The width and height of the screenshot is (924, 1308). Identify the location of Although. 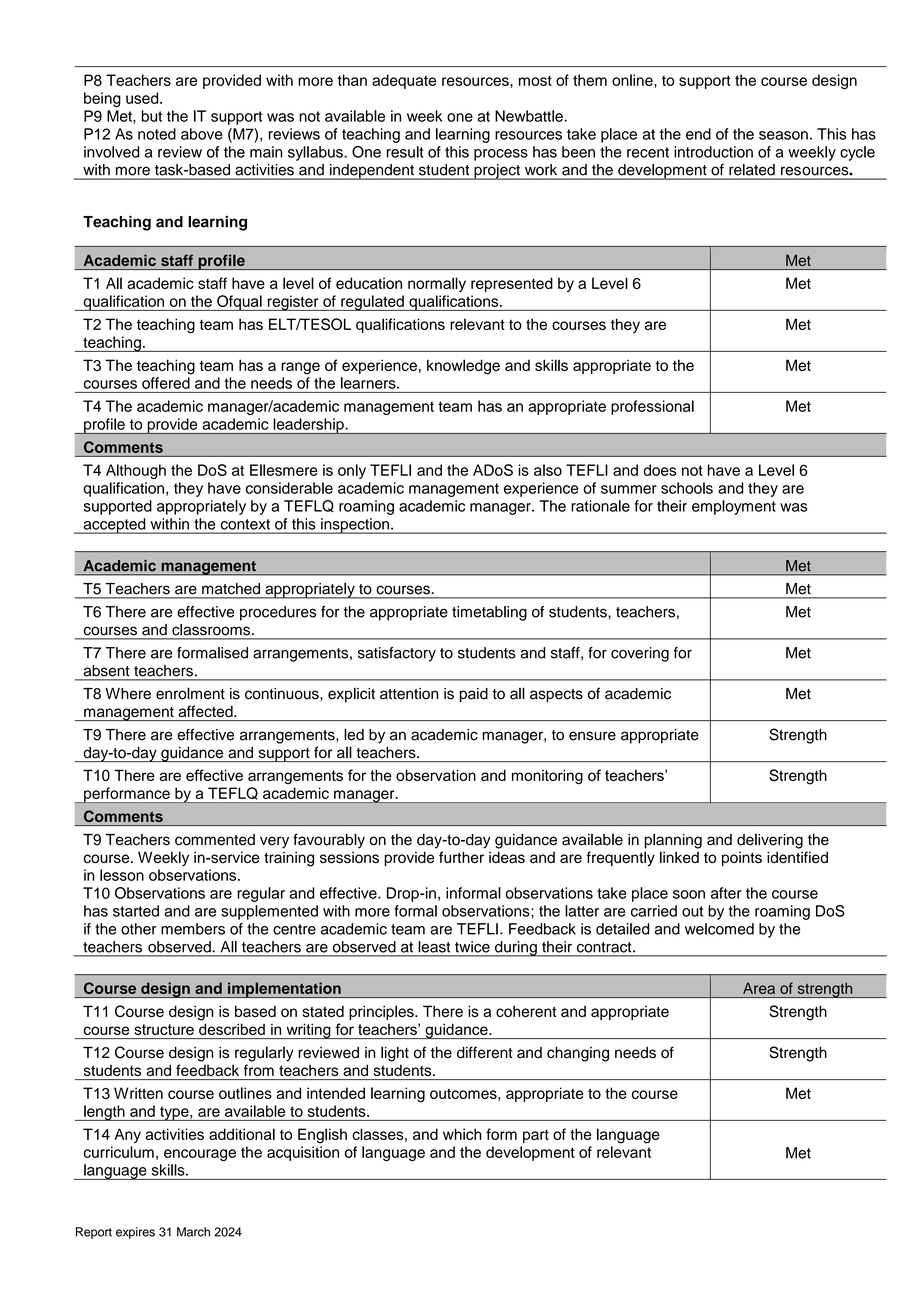
(136, 471).
